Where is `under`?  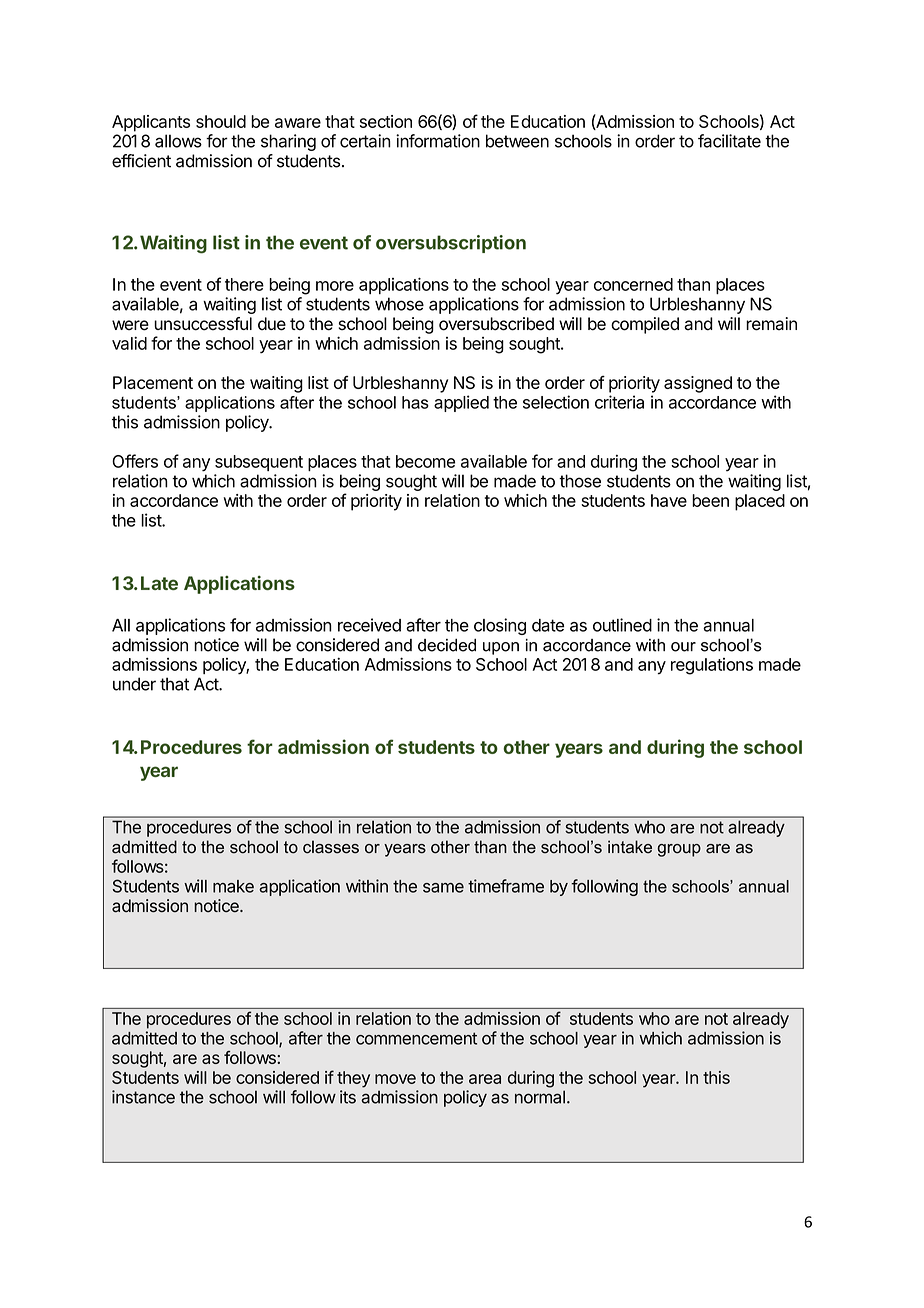
under is located at coordinates (134, 684).
